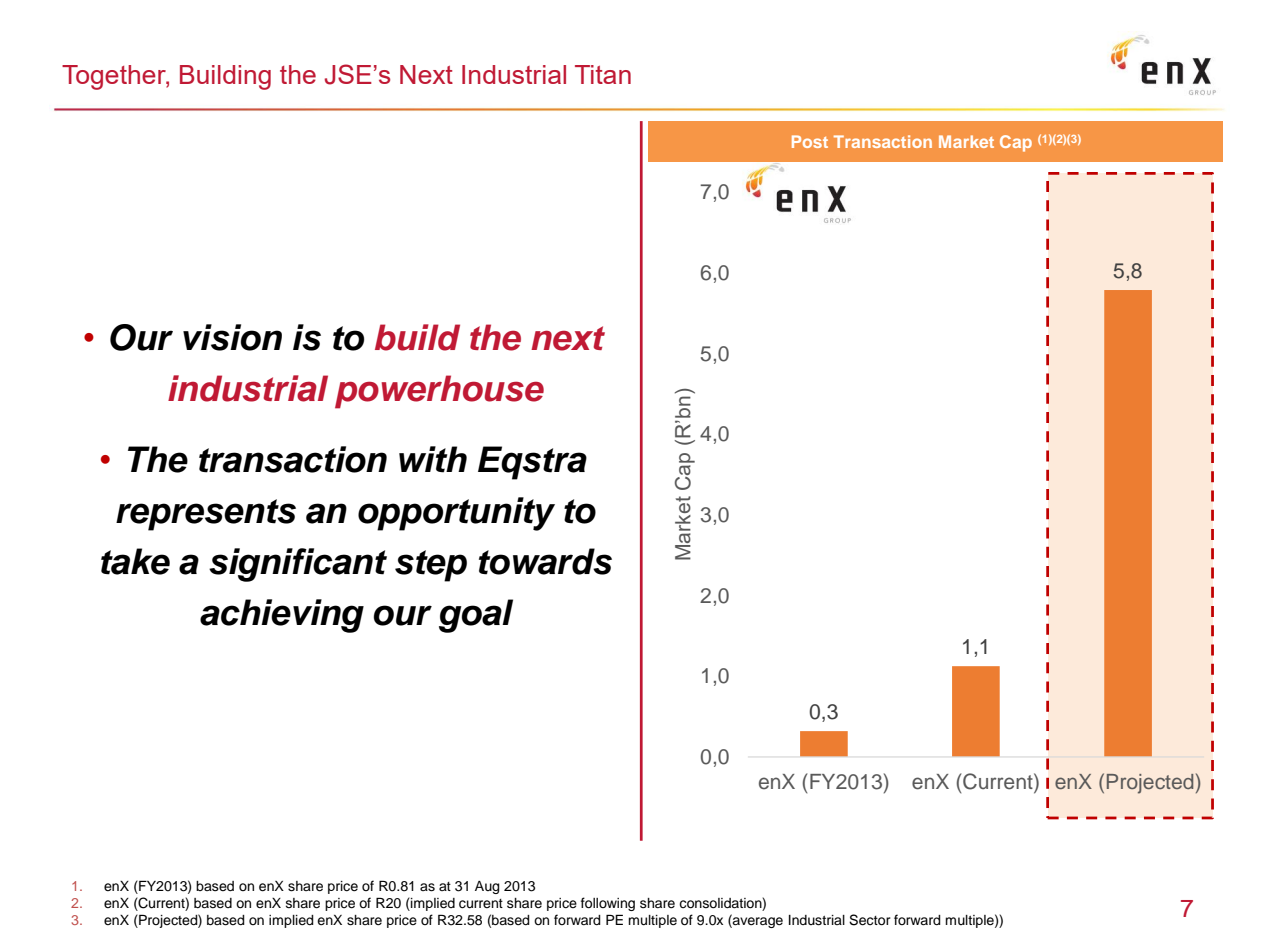 This screenshot has width=1270, height=952. I want to click on powerhouse, so click(439, 392).
